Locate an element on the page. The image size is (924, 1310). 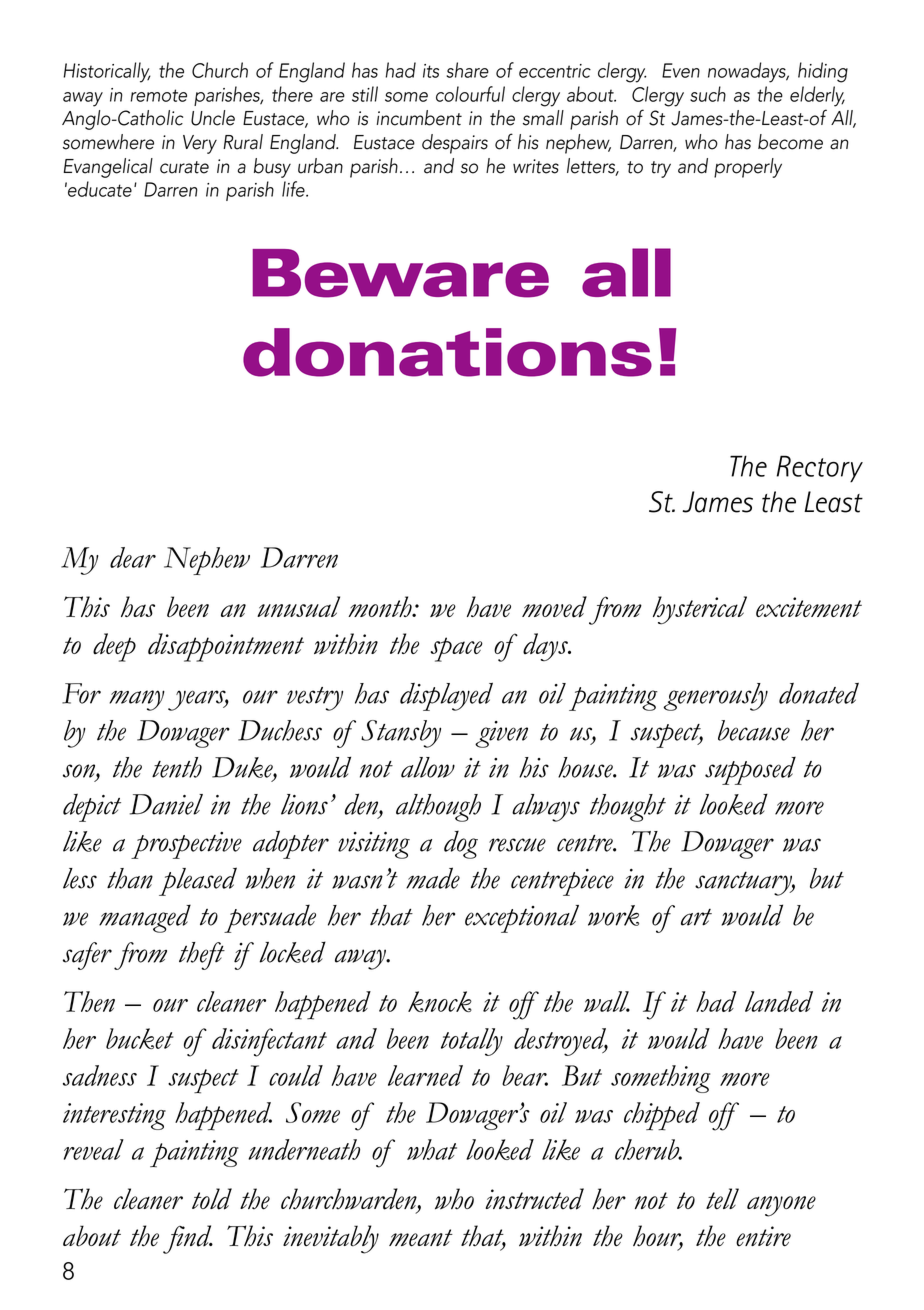
meant is located at coordinates (421, 1238).
